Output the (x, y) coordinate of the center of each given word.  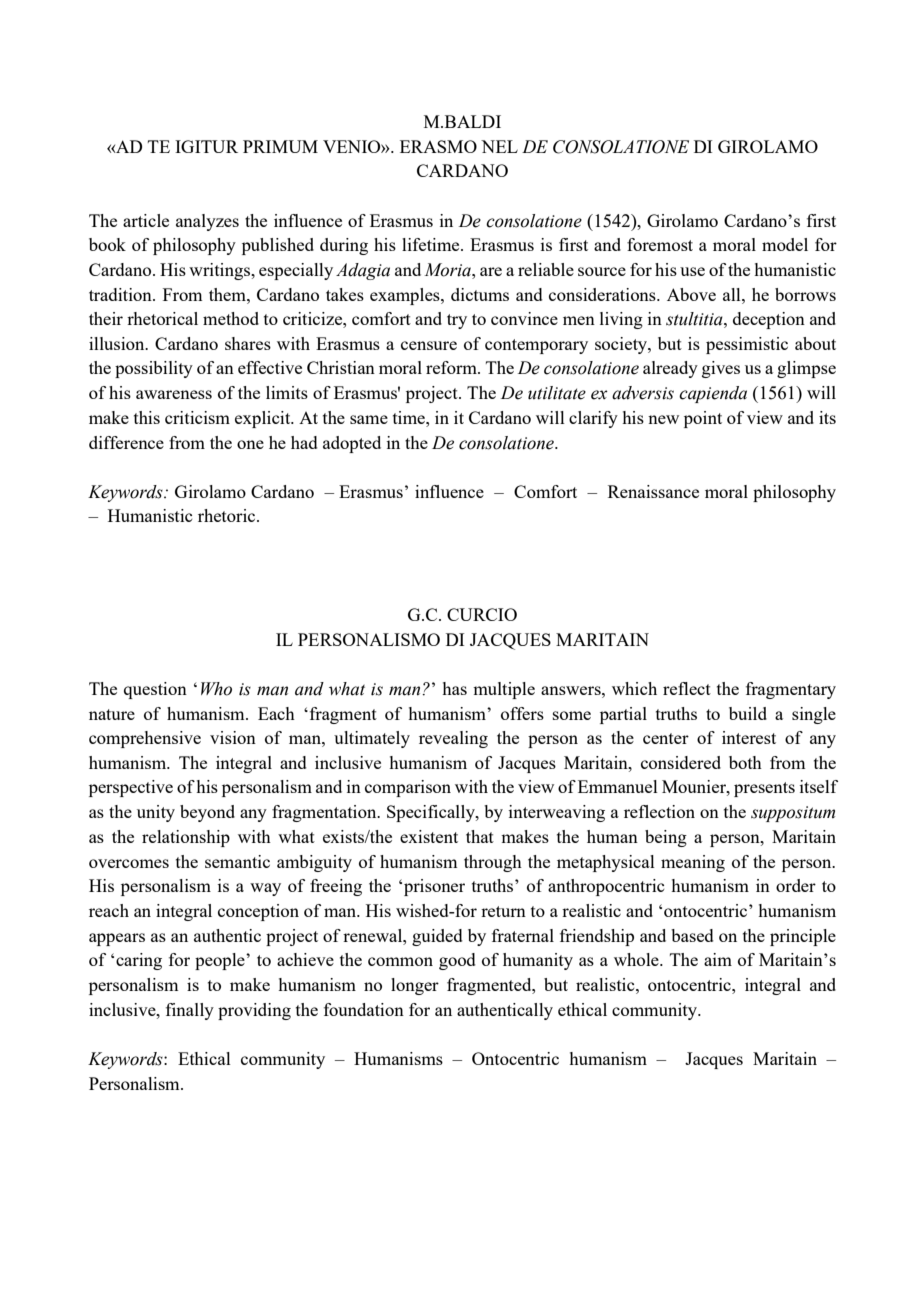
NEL (499, 146)
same (369, 419)
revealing (453, 739)
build (748, 713)
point (703, 419)
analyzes (207, 222)
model (785, 244)
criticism (197, 417)
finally (190, 1011)
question (155, 690)
